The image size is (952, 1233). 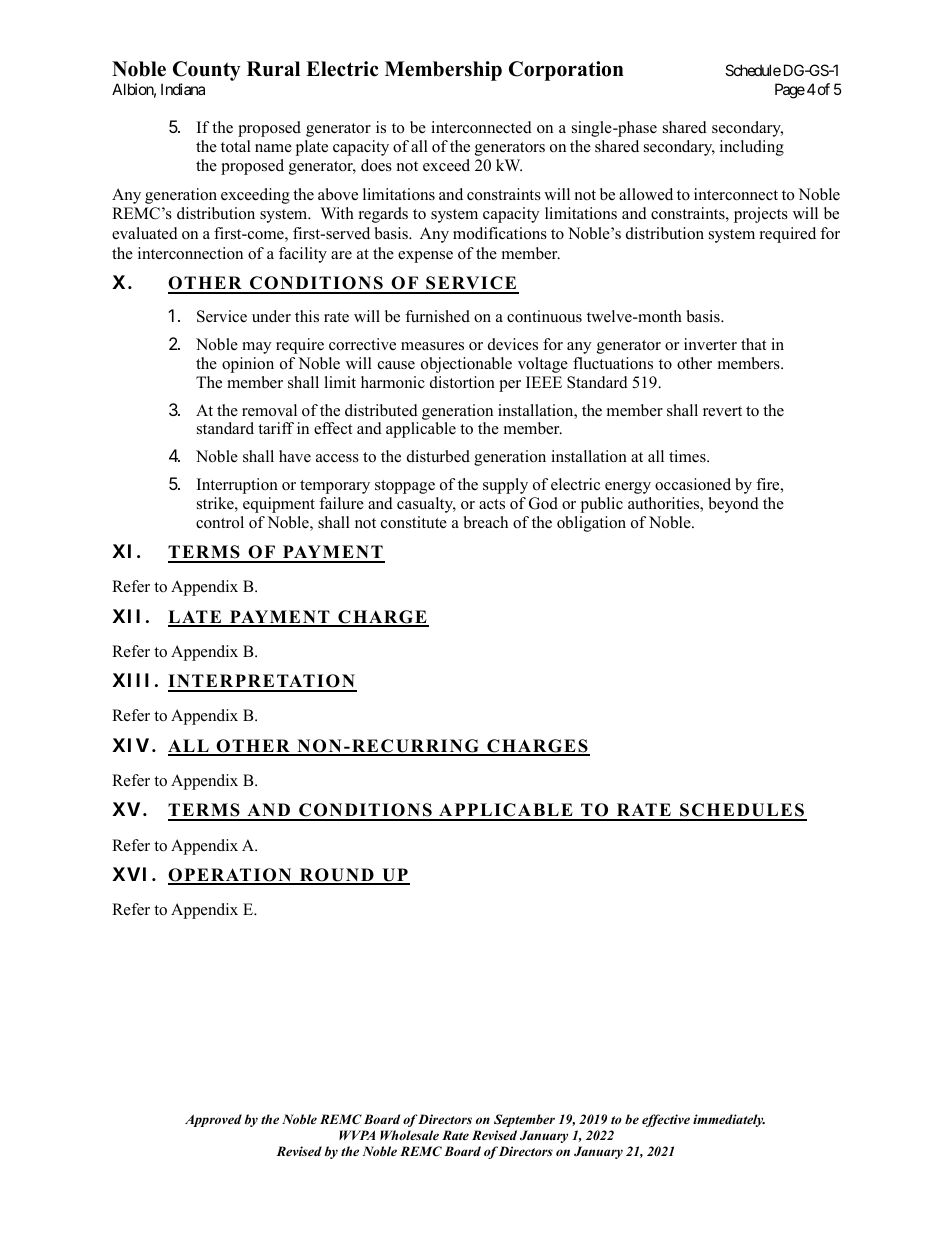 What do you see at coordinates (729, 1120) in the screenshot?
I see `immediately` at bounding box center [729, 1120].
